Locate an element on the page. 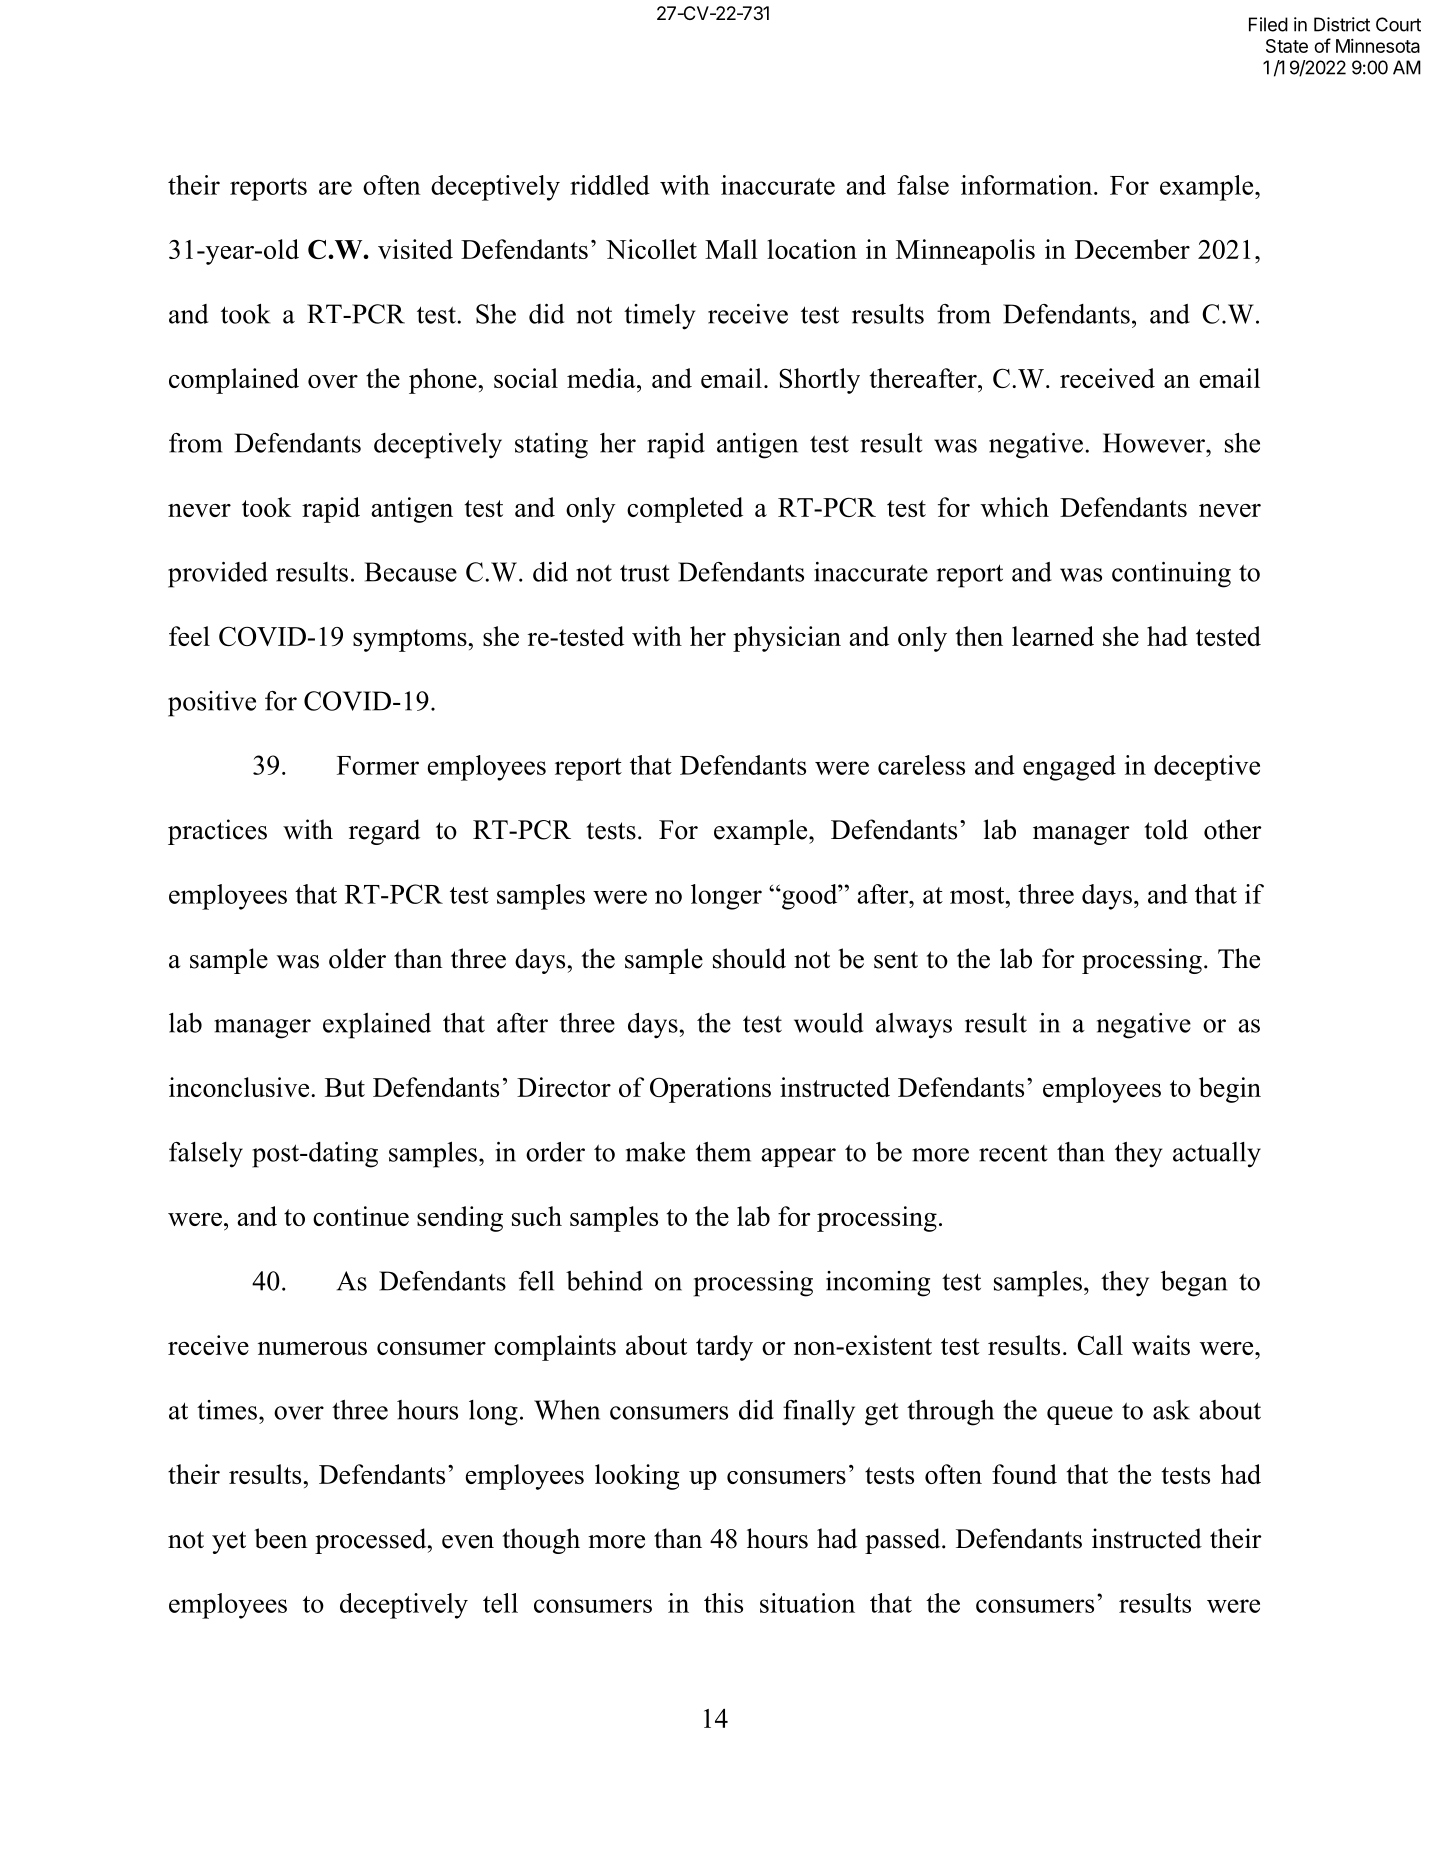 The height and width of the image is (1850, 1429). riddled is located at coordinates (610, 185).
